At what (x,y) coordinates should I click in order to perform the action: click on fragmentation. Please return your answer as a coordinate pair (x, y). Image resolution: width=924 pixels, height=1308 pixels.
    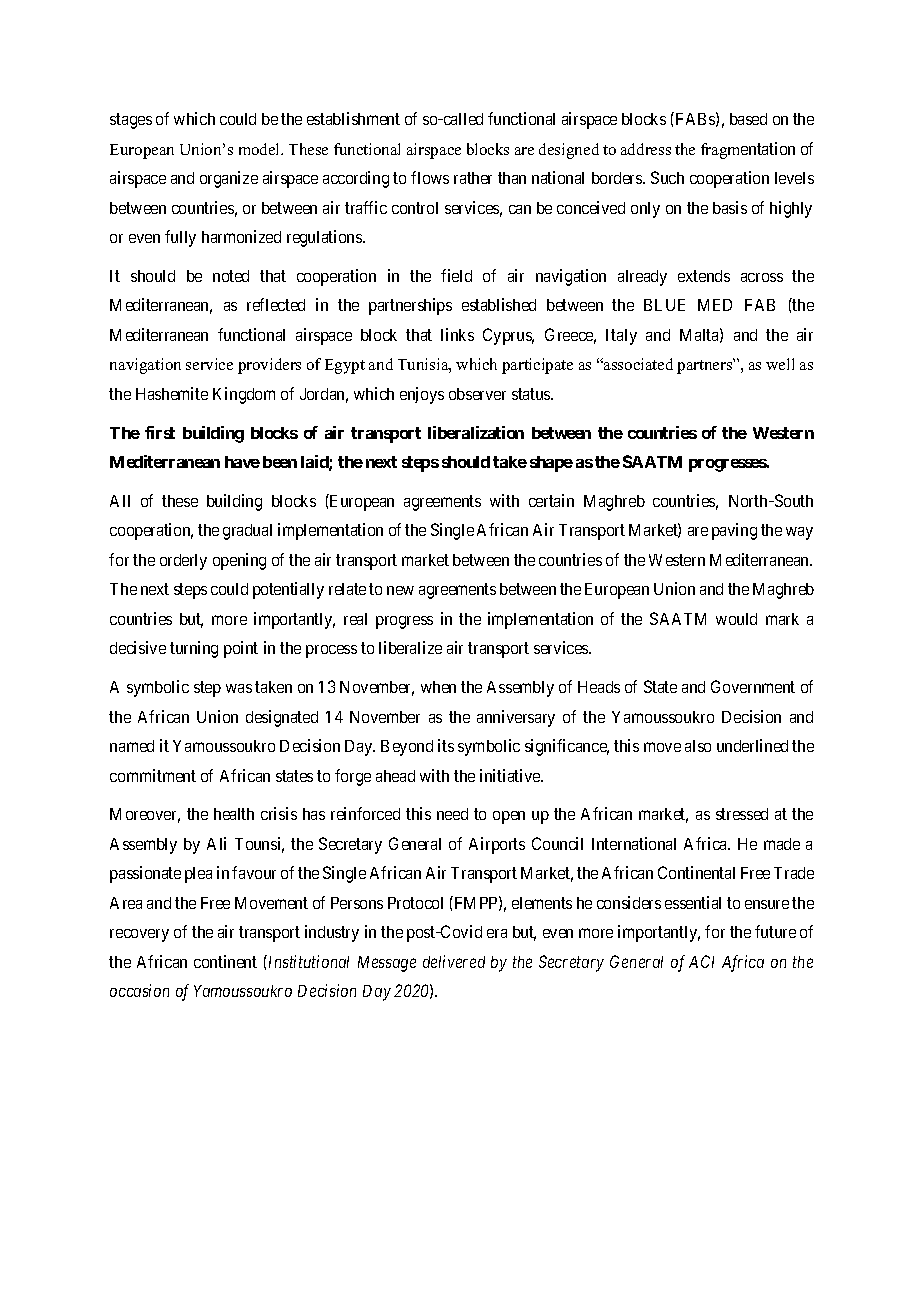
    Looking at the image, I should click on (748, 150).
